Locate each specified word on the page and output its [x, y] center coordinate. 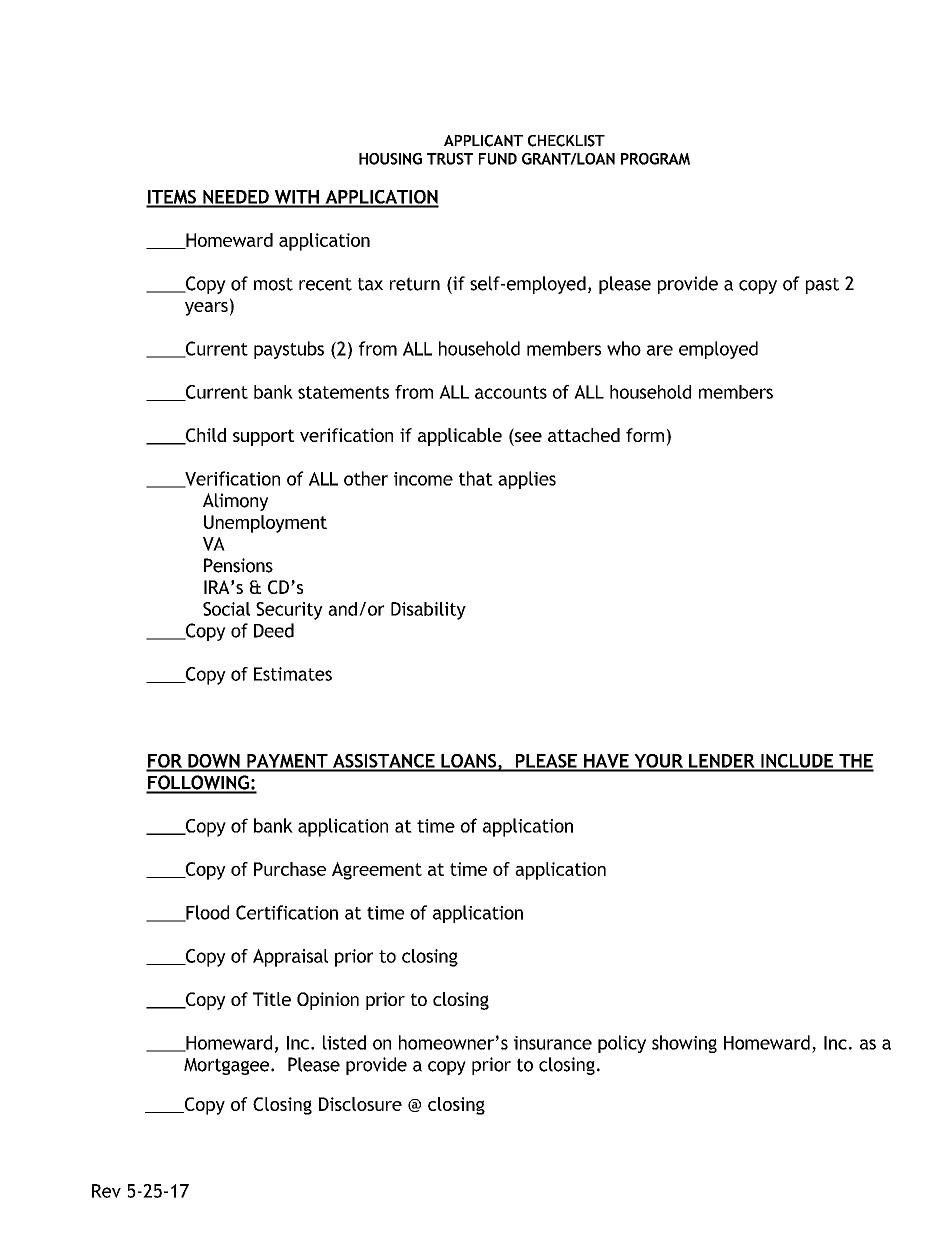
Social [226, 609]
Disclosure [360, 1104]
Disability [428, 611]
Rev [106, 1191]
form [645, 435]
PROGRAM [655, 159]
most [273, 284]
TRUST [450, 159]
